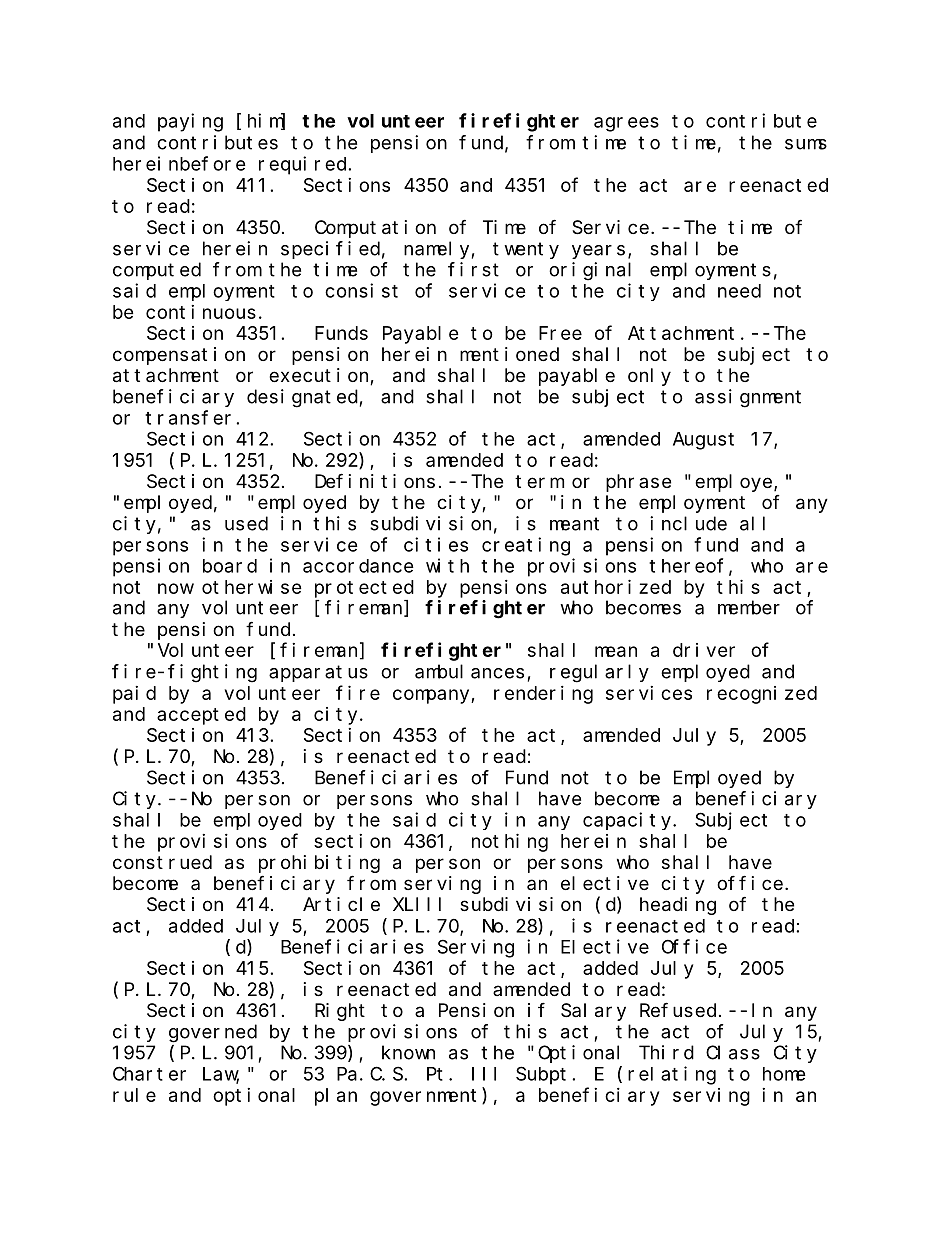 This screenshot has height=1233, width=952. Describe the element at coordinates (375, 229) in the screenshot. I see `Computation` at that location.
